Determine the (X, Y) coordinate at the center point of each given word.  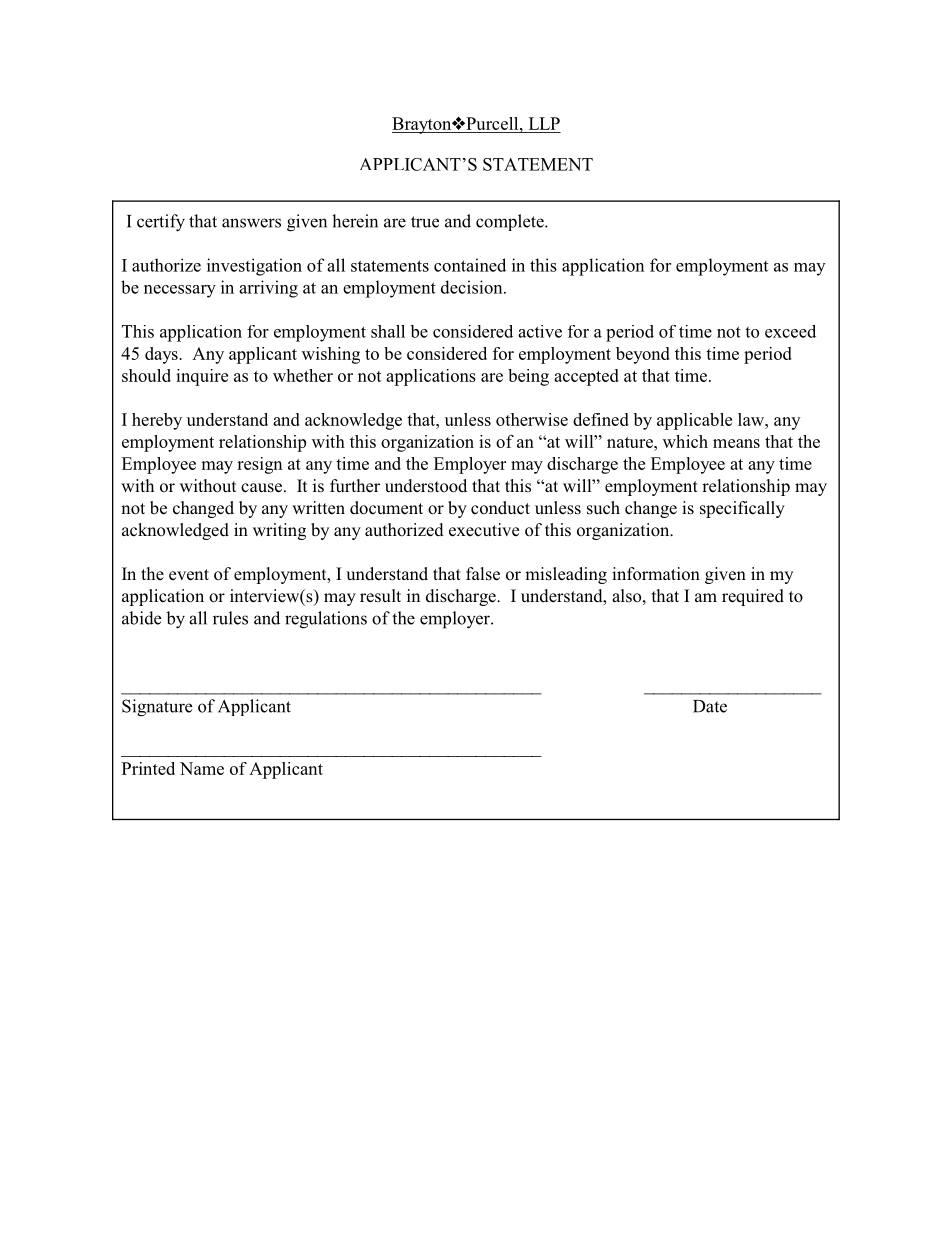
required (753, 597)
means (736, 443)
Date (710, 706)
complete (511, 222)
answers (251, 223)
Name (202, 768)
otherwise (532, 419)
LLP (544, 123)
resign (260, 465)
